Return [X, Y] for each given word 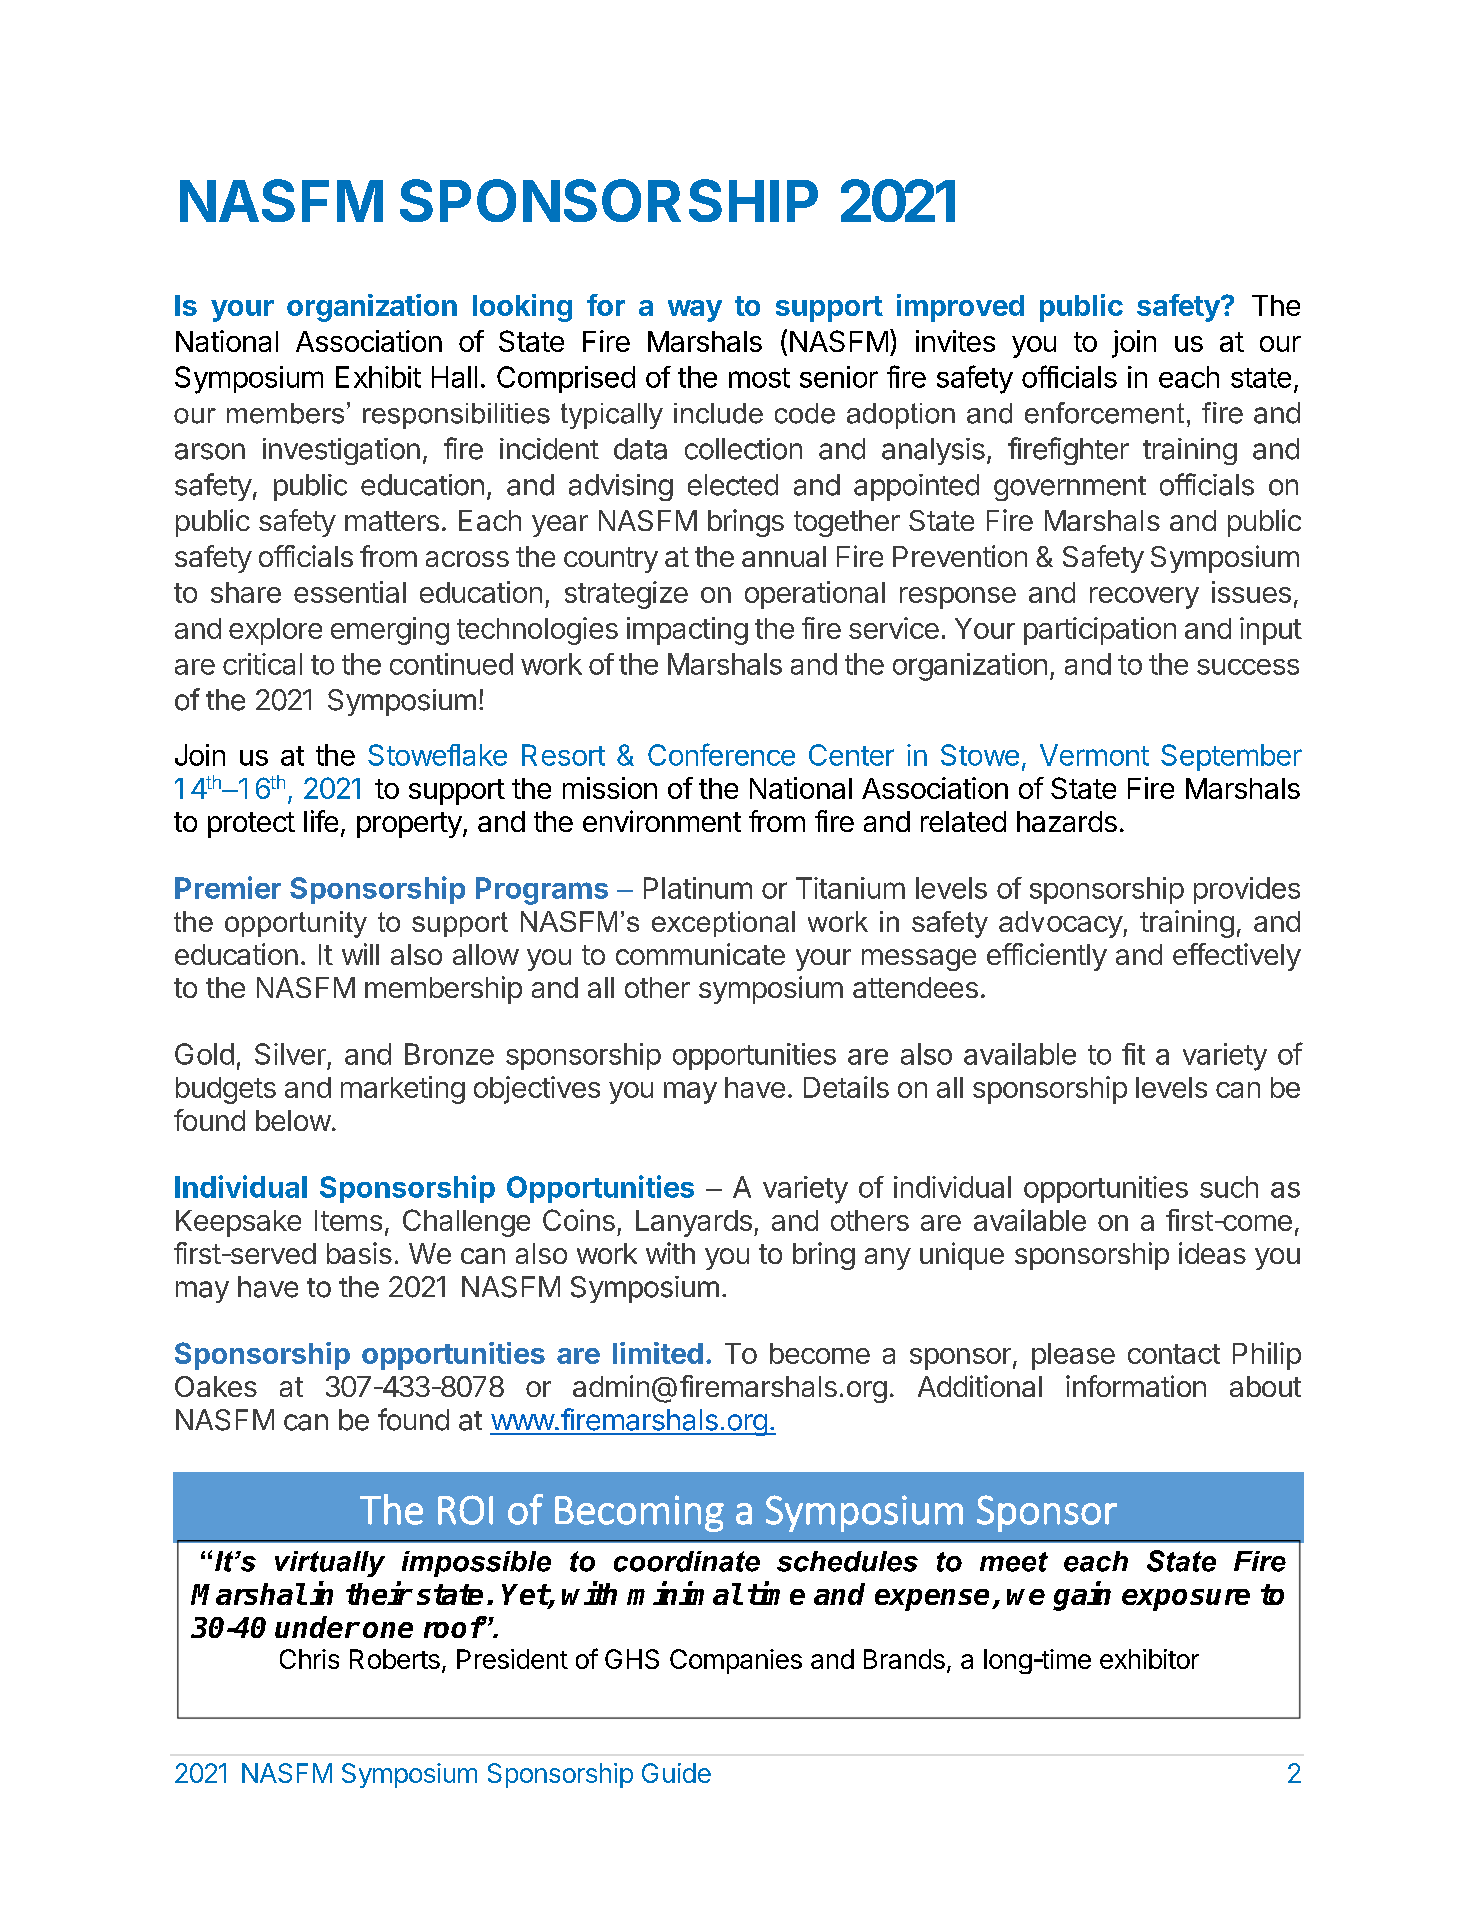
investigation [341, 451]
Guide [676, 1773]
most [759, 378]
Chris [309, 1659]
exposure [1186, 1600]
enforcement [1104, 413]
